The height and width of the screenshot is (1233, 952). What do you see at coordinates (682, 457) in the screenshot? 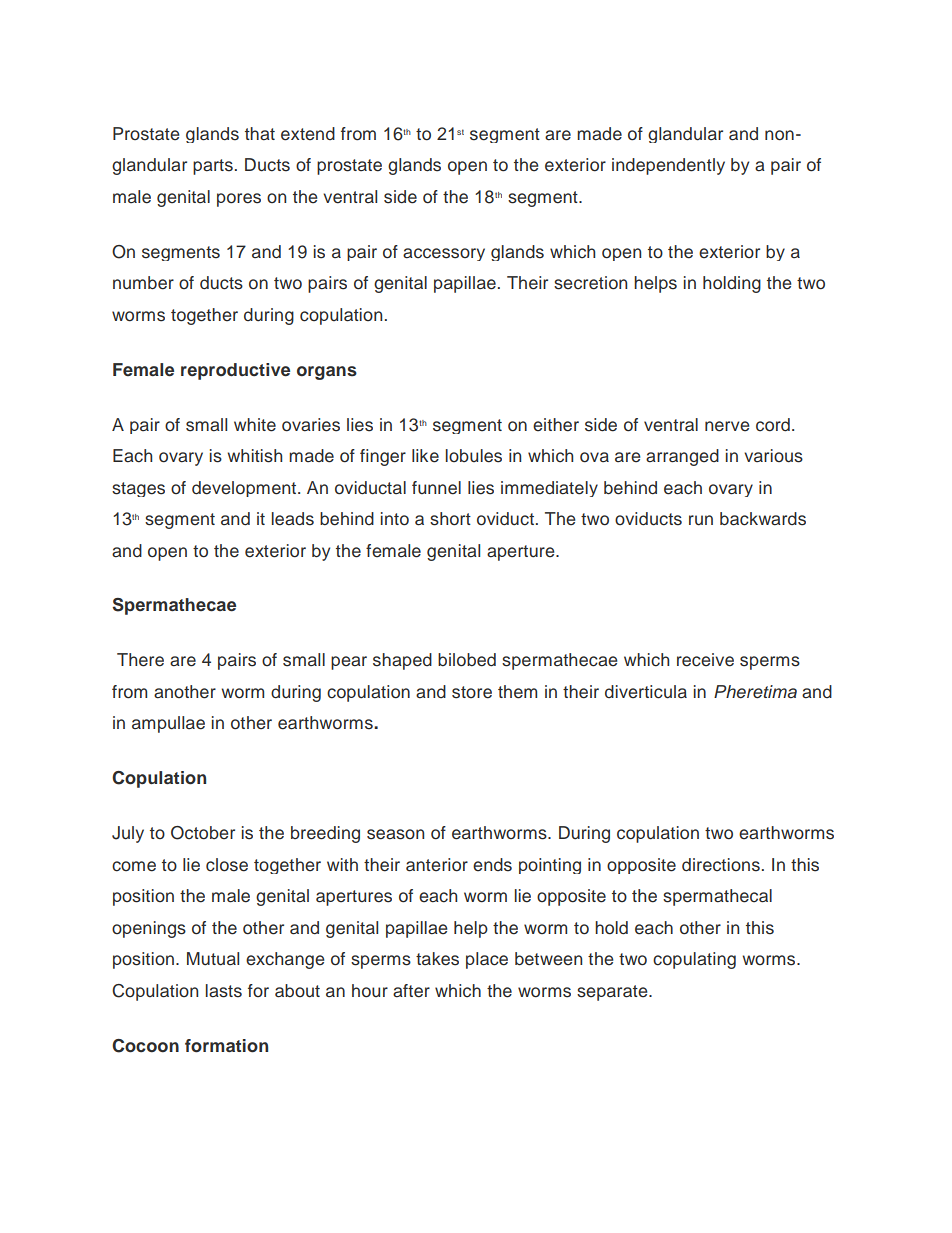
I see `arranged` at bounding box center [682, 457].
